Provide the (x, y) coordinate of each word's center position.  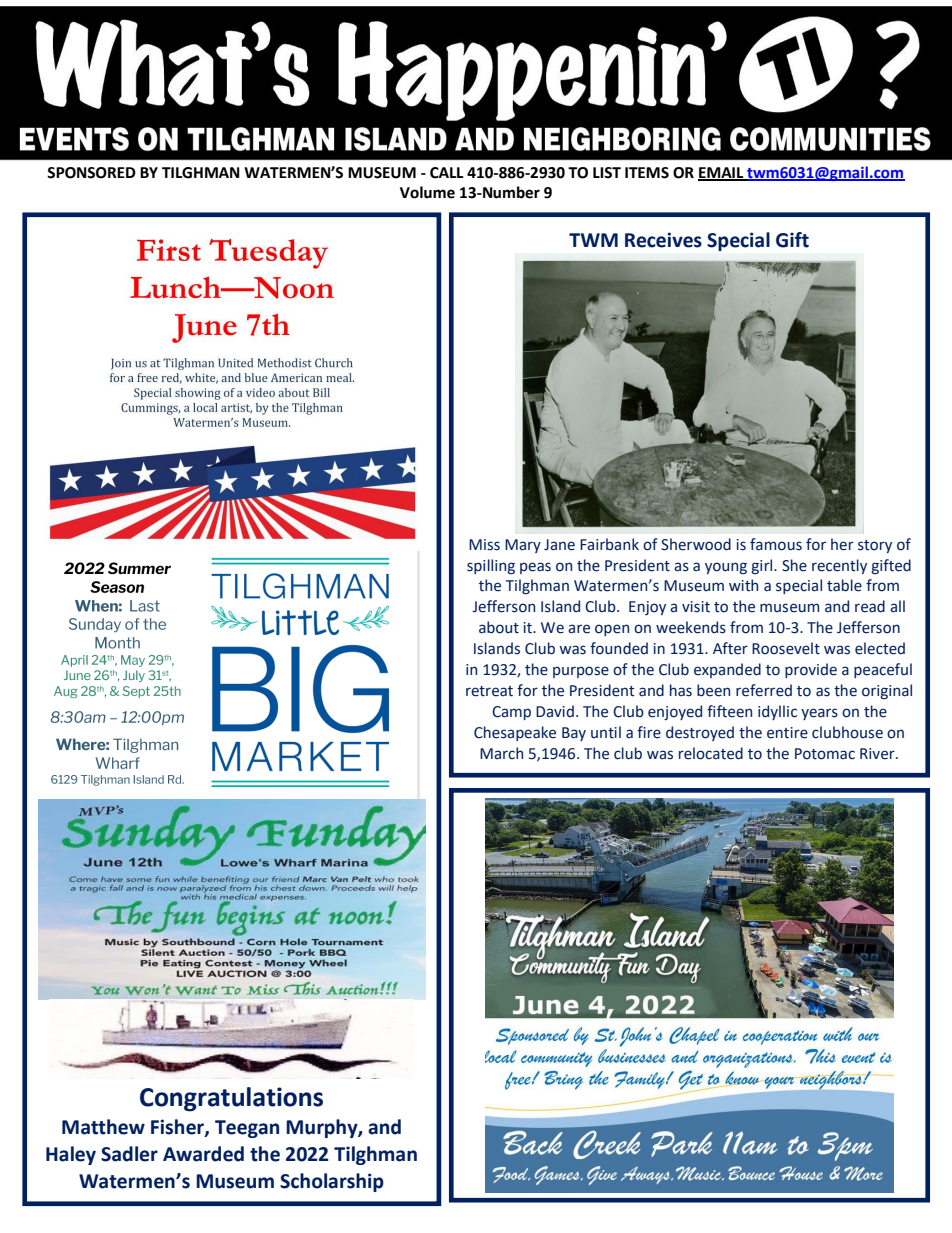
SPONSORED (91, 173)
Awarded (203, 1154)
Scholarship (332, 1182)
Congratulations (231, 1099)
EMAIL (722, 173)
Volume (427, 192)
